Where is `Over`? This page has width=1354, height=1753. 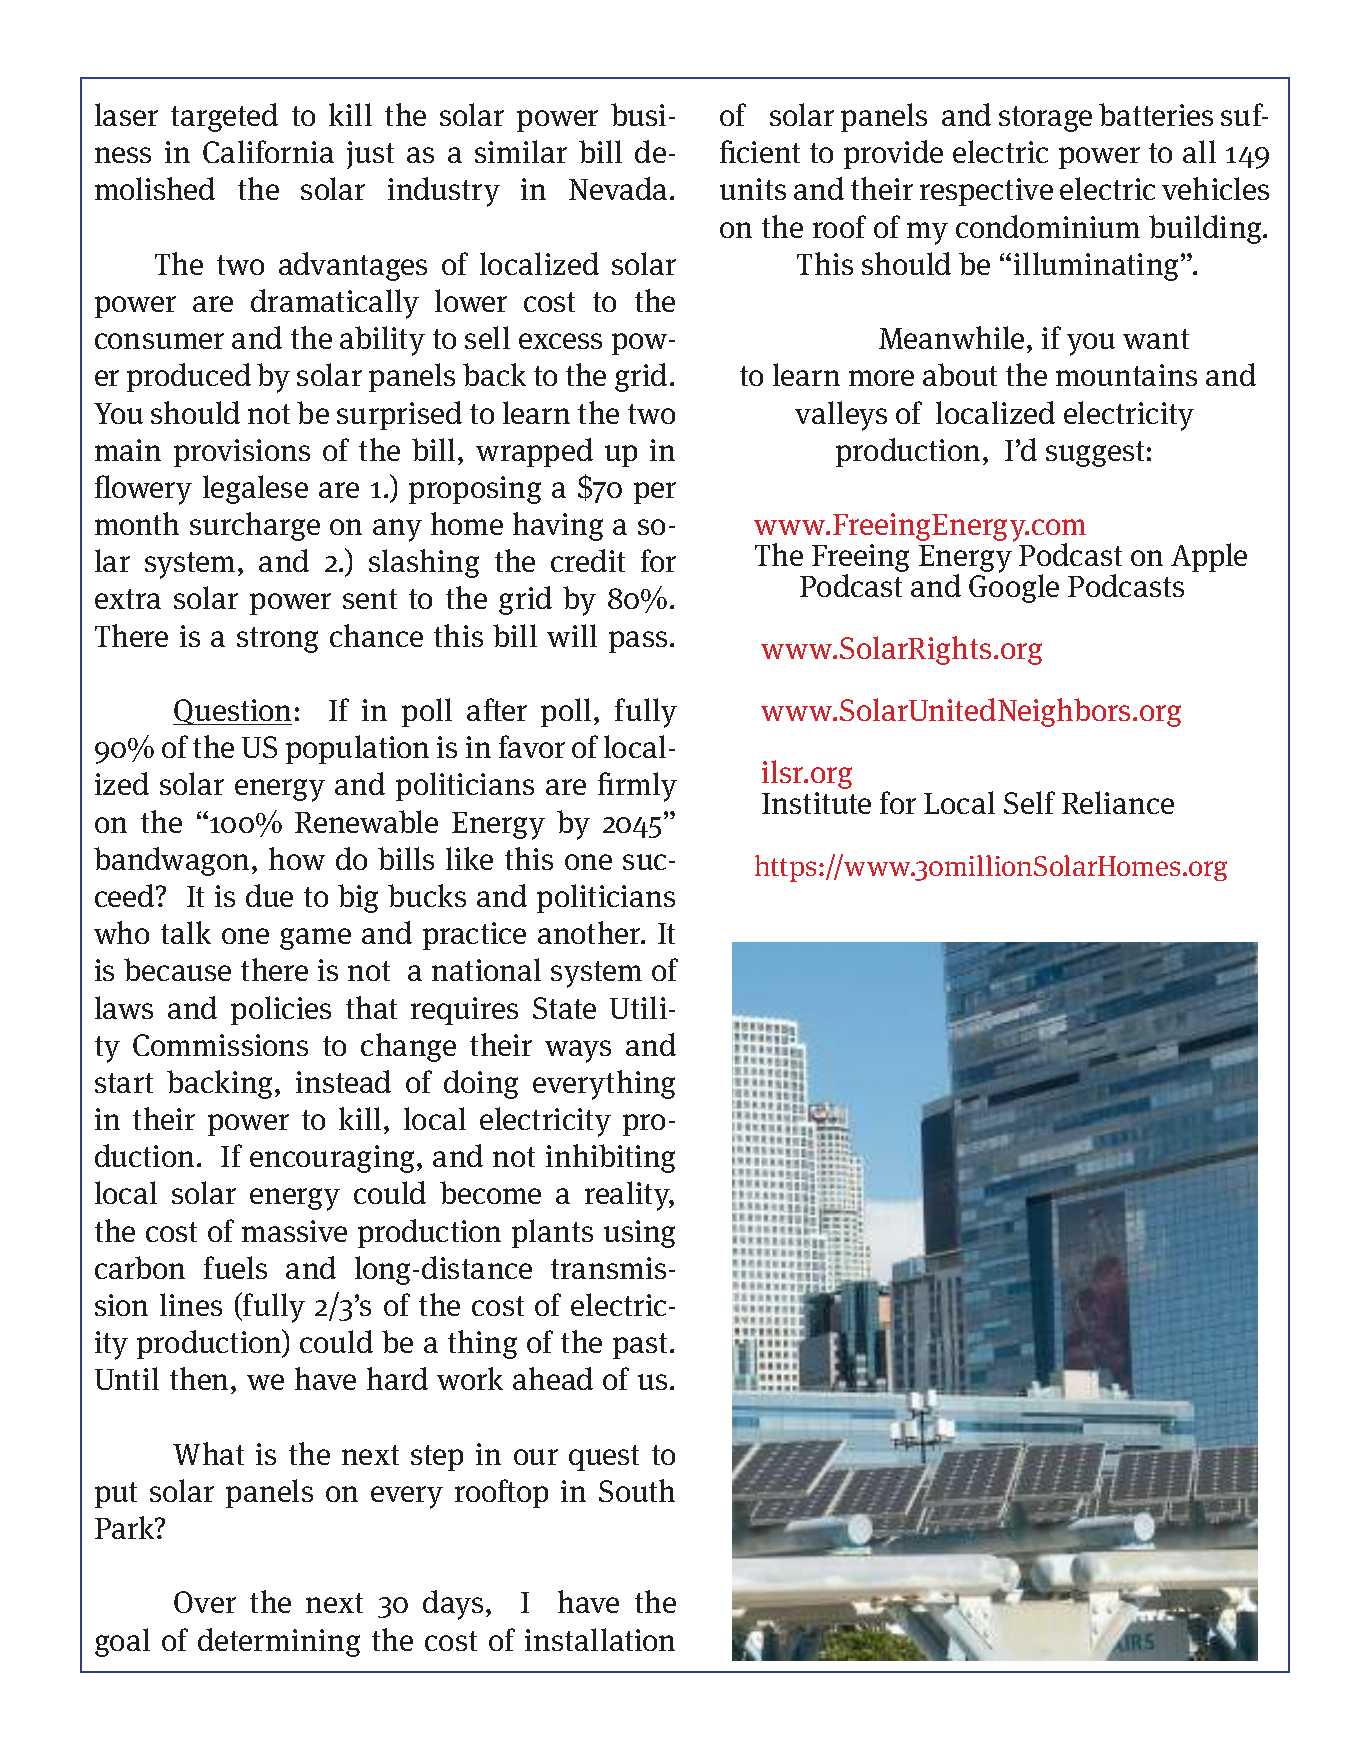 Over is located at coordinates (205, 1602).
